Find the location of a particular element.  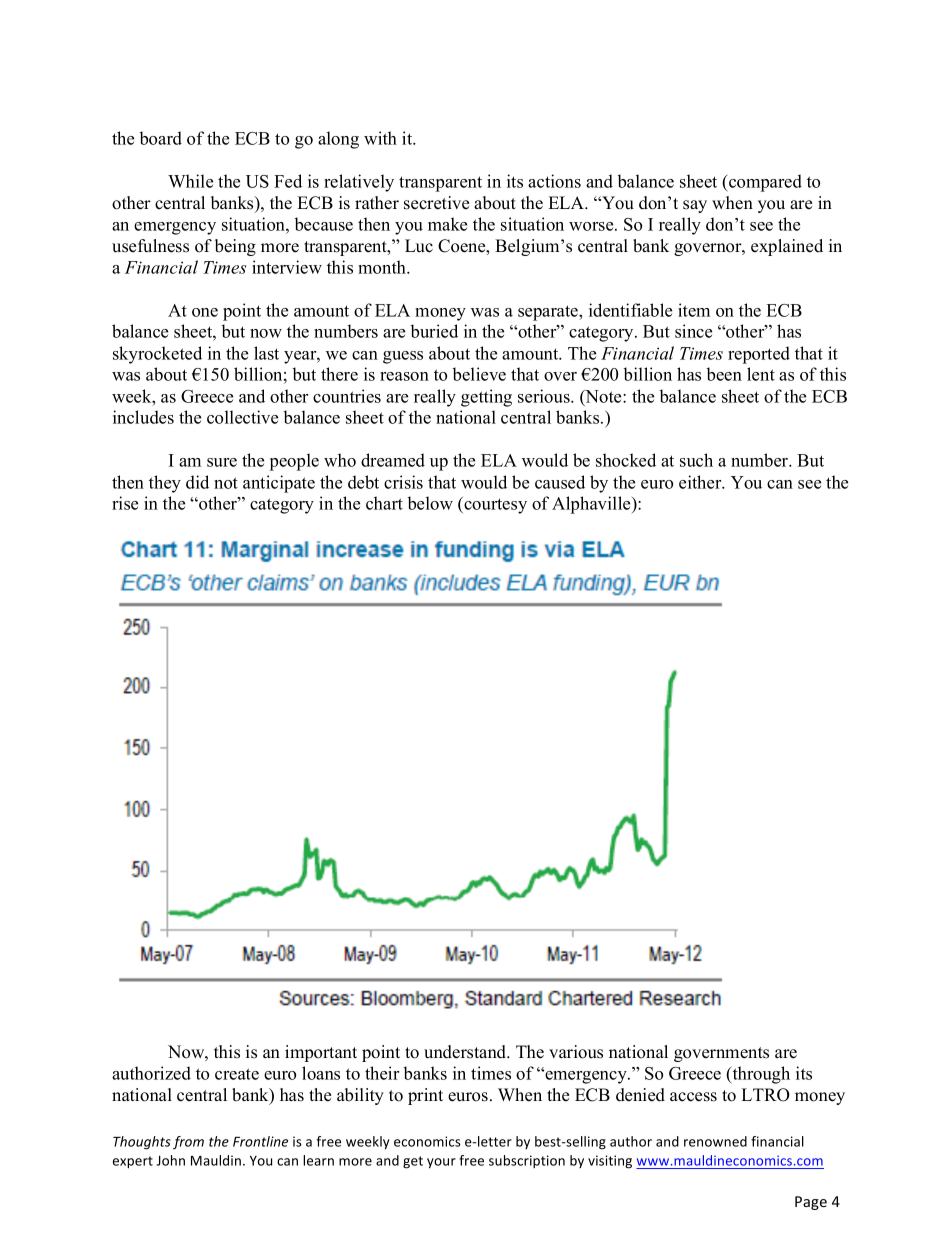

While is located at coordinates (190, 181).
